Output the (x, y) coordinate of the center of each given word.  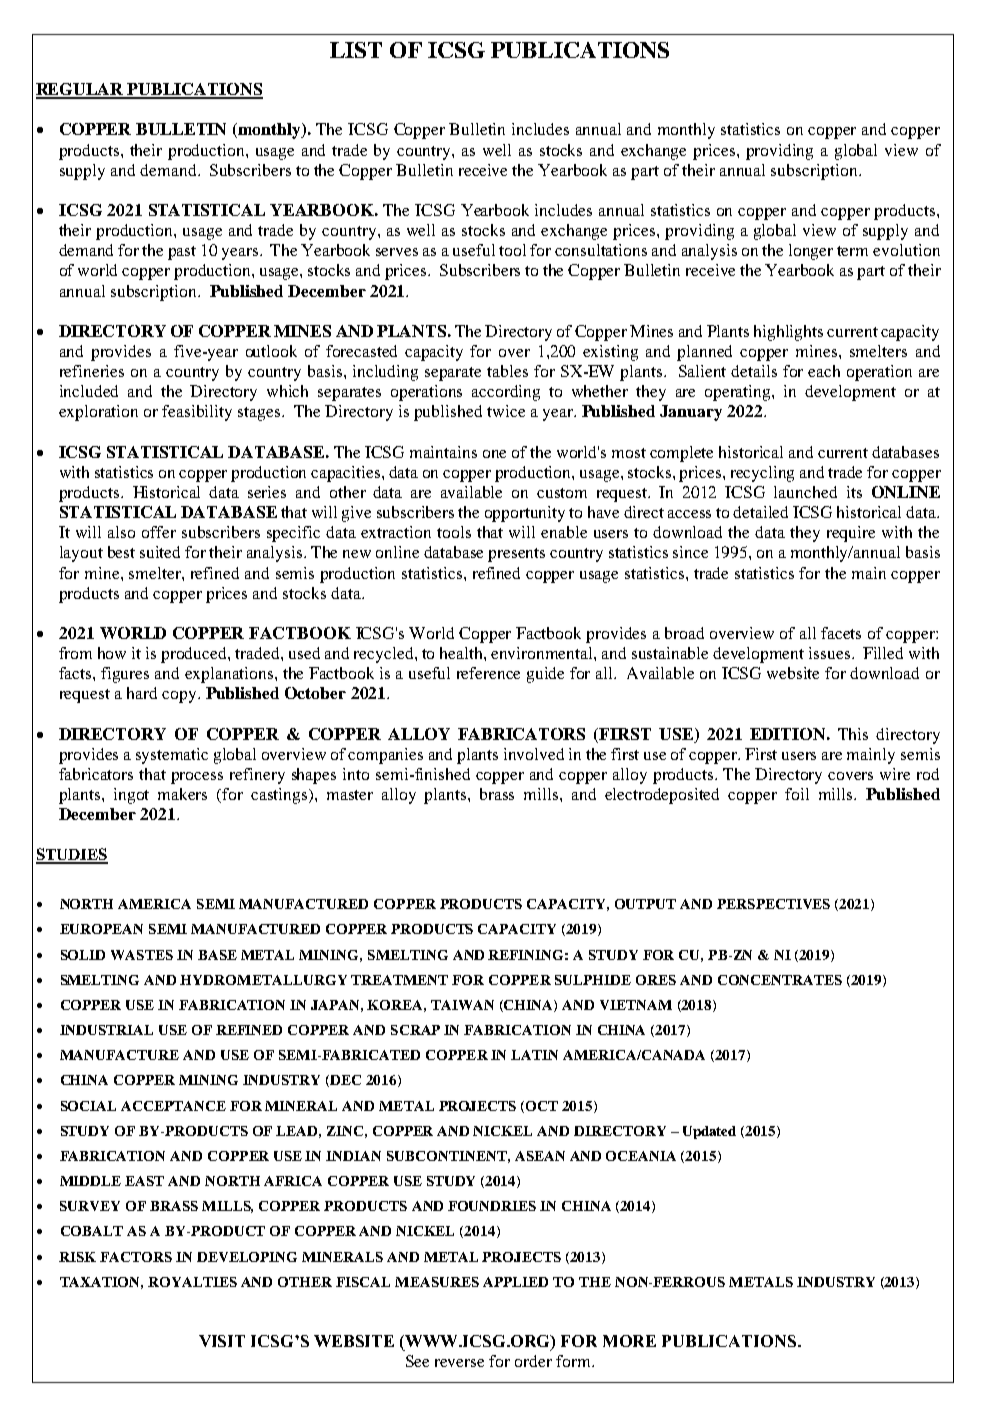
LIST (356, 50)
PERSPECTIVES (773, 904)
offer (159, 532)
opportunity (525, 514)
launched (805, 492)
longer (811, 252)
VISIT (222, 1341)
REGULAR (81, 90)
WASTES (142, 955)
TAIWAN (462, 1005)
